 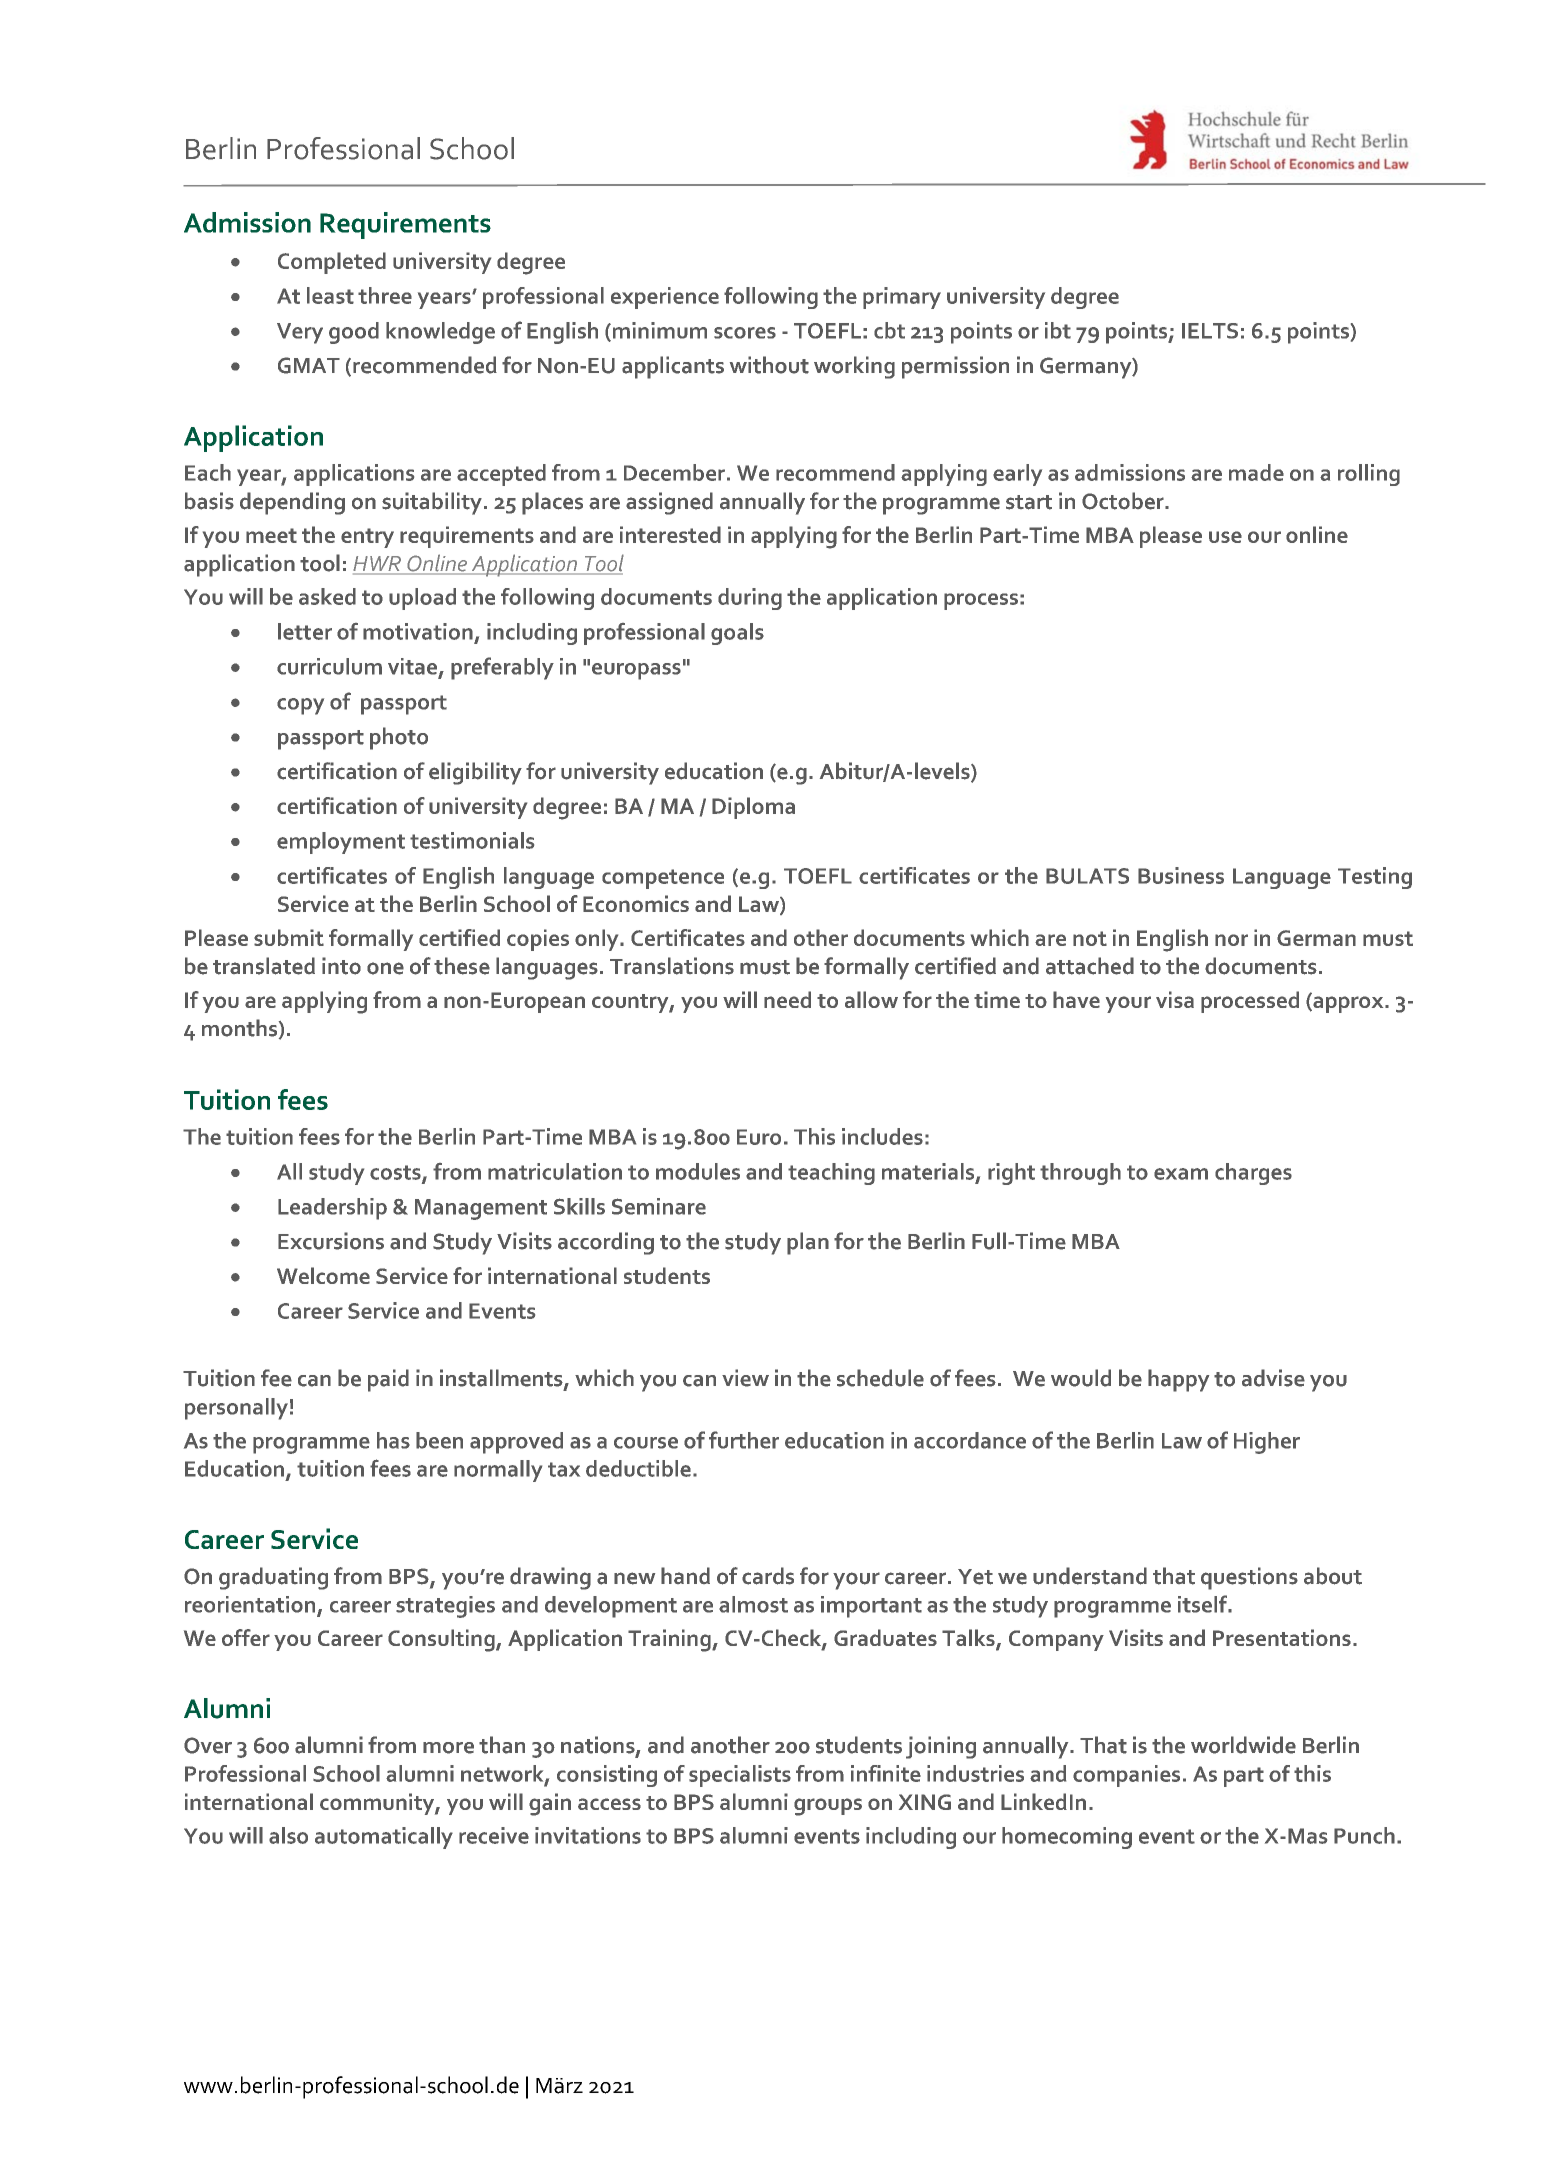 I want to click on groups, so click(x=828, y=1807).
